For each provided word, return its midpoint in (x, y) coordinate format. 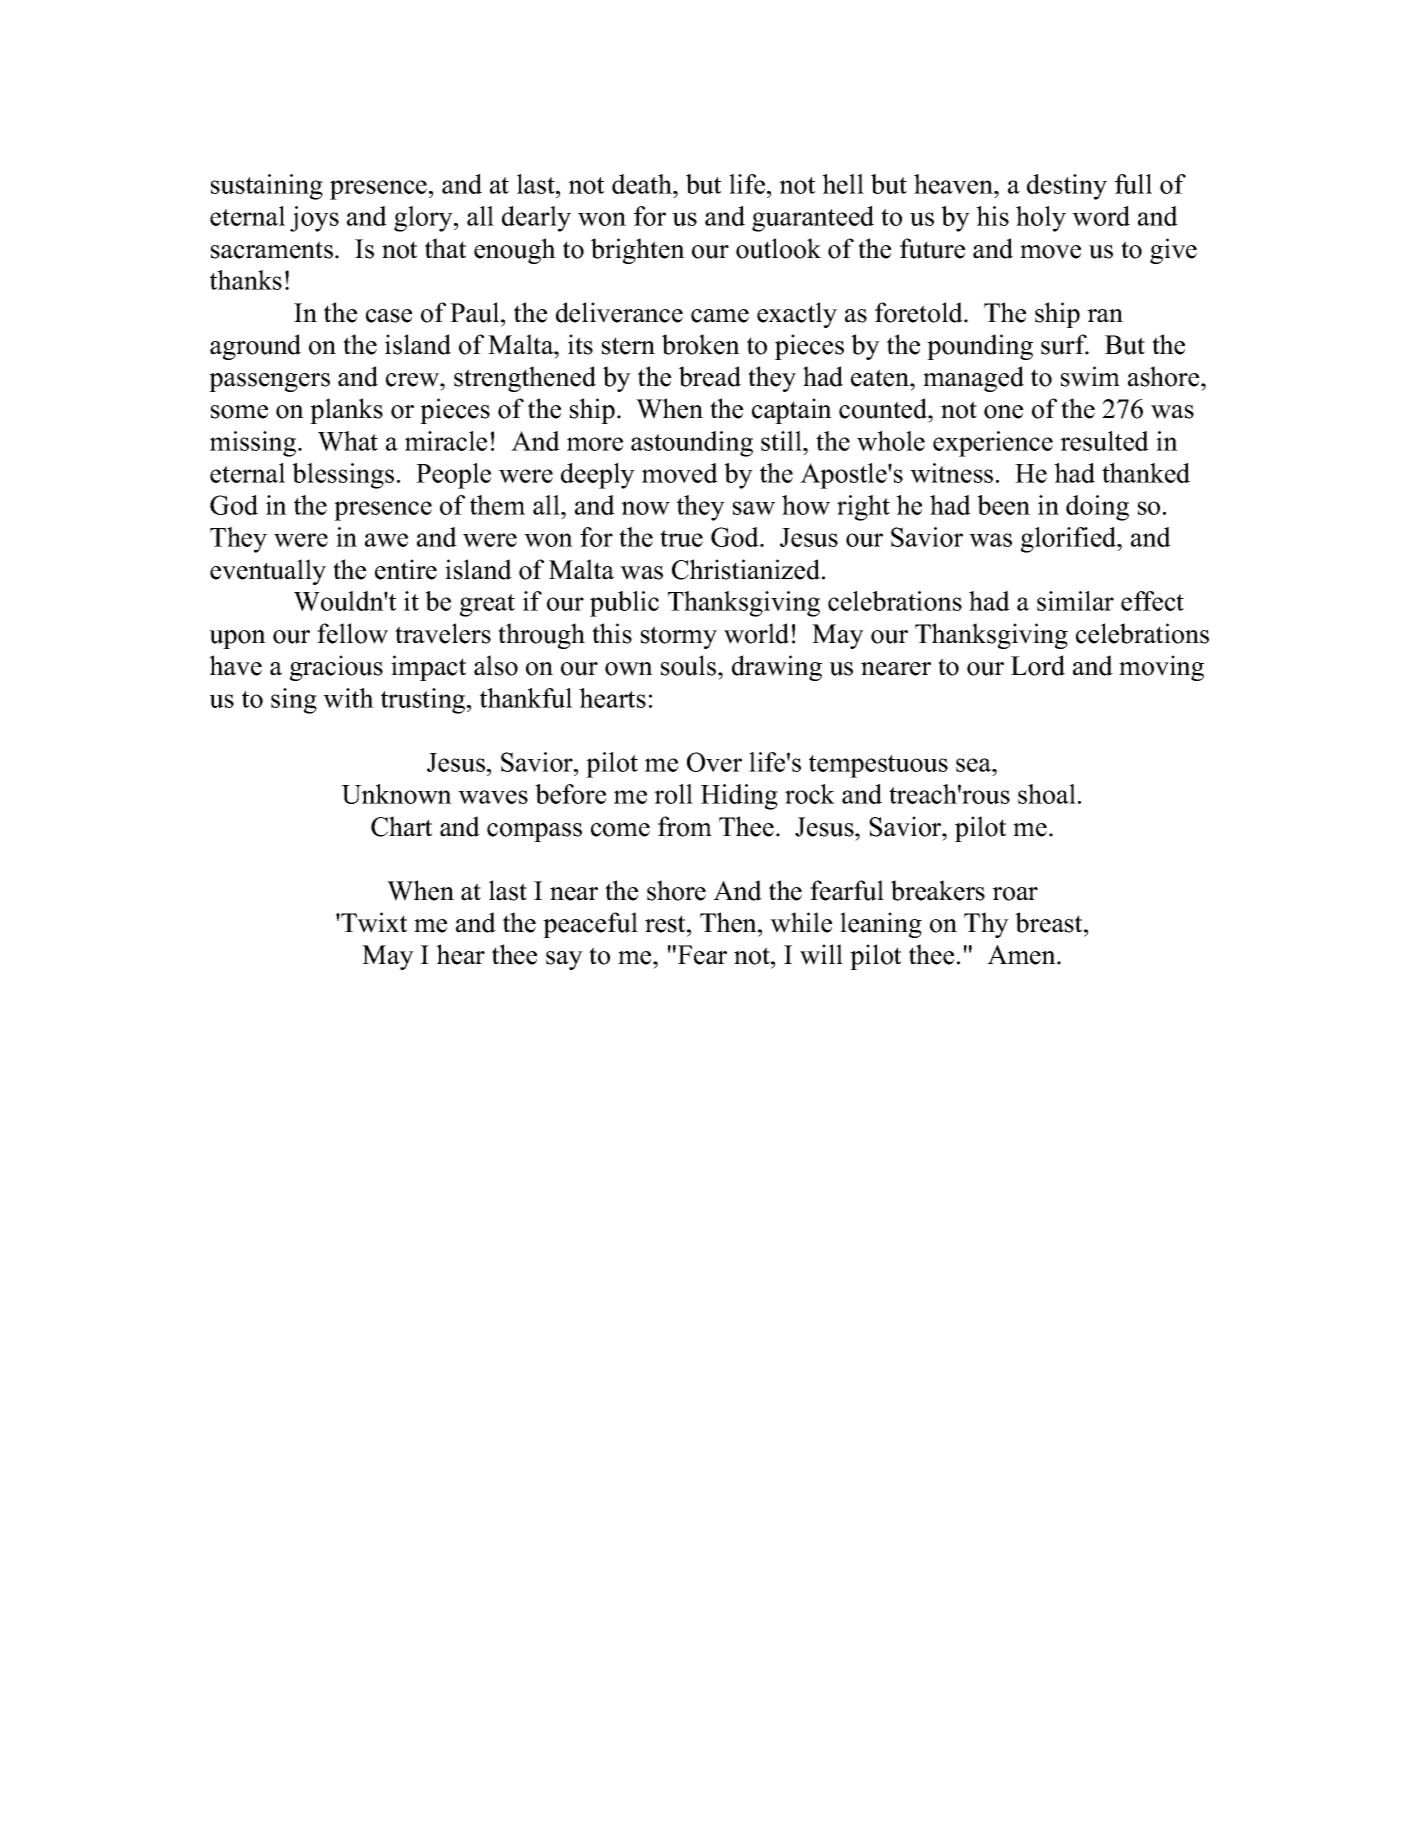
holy (1041, 219)
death (643, 184)
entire (406, 569)
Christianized (747, 569)
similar (1075, 601)
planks (346, 411)
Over (714, 762)
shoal (1047, 794)
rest (666, 924)
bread (710, 376)
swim (1090, 376)
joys (314, 219)
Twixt (373, 922)
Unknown (396, 794)
